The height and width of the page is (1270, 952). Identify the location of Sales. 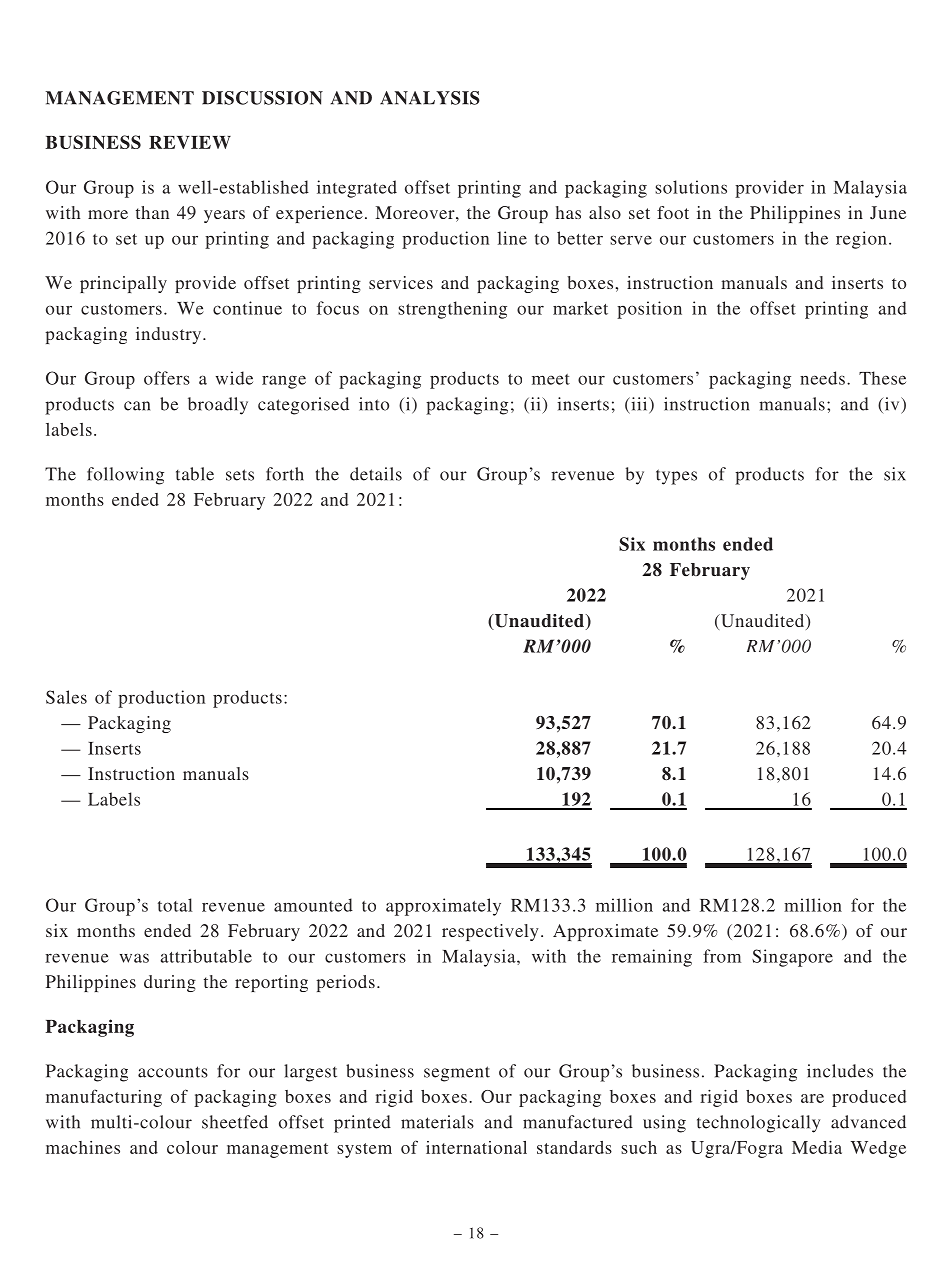
(66, 697).
